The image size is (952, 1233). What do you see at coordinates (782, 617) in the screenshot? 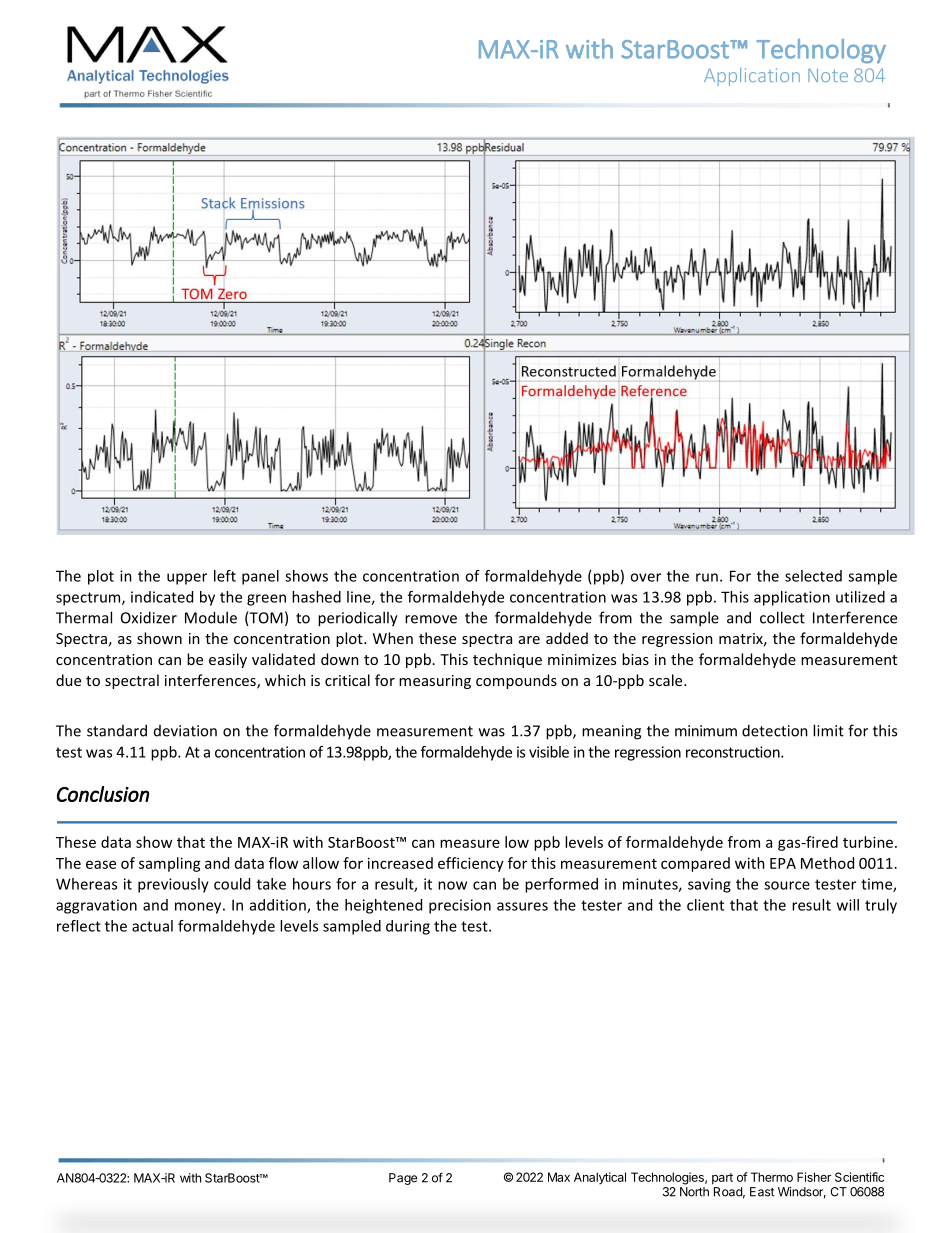
I see `collect` at bounding box center [782, 617].
